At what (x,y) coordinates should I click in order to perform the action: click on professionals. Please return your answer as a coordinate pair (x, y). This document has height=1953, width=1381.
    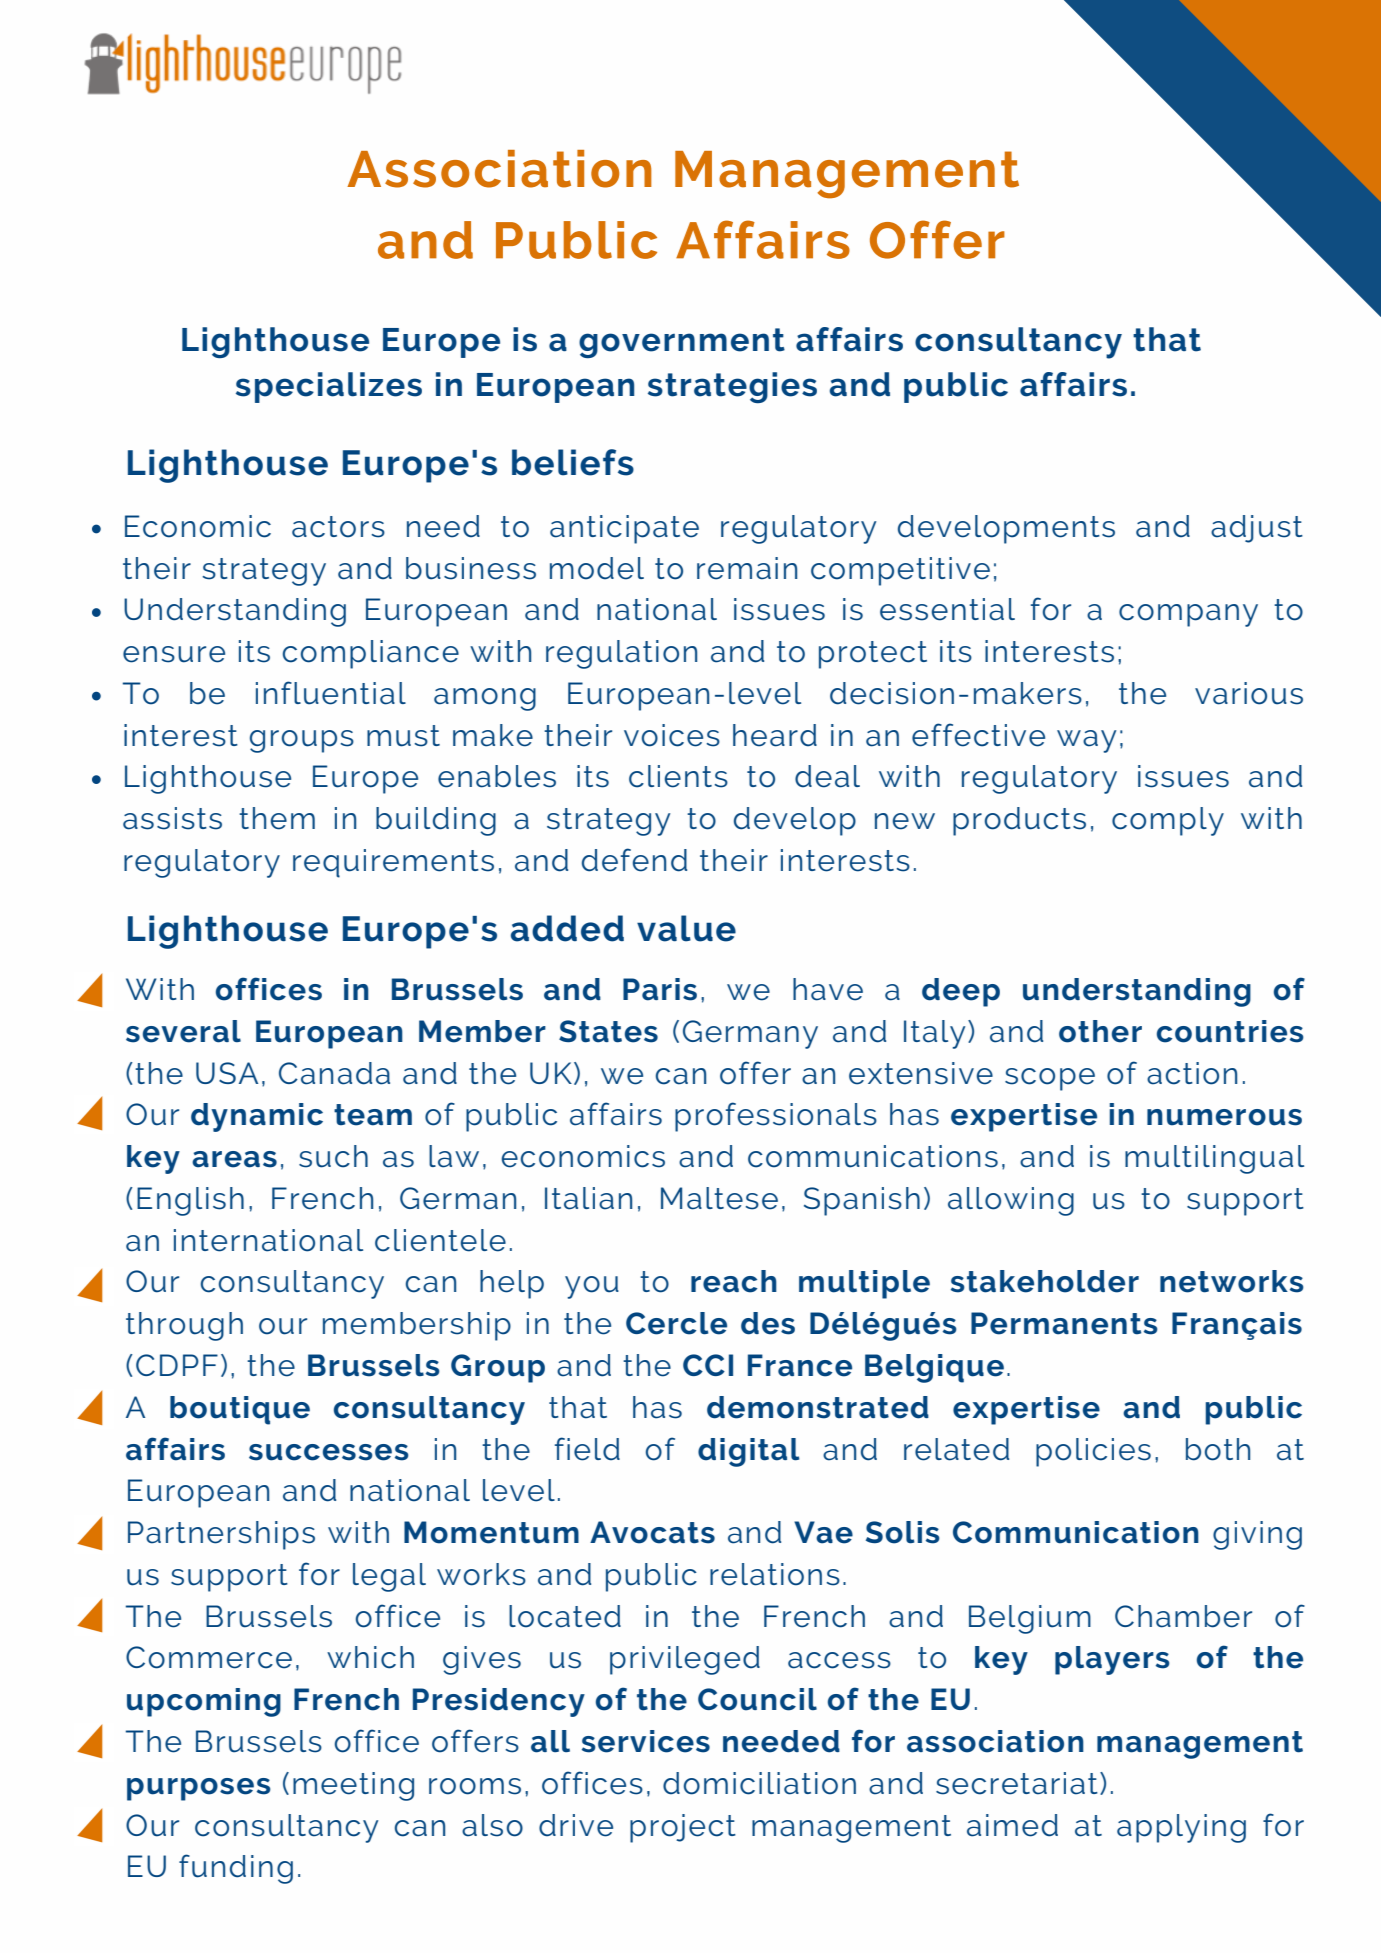
    Looking at the image, I should click on (776, 1117).
